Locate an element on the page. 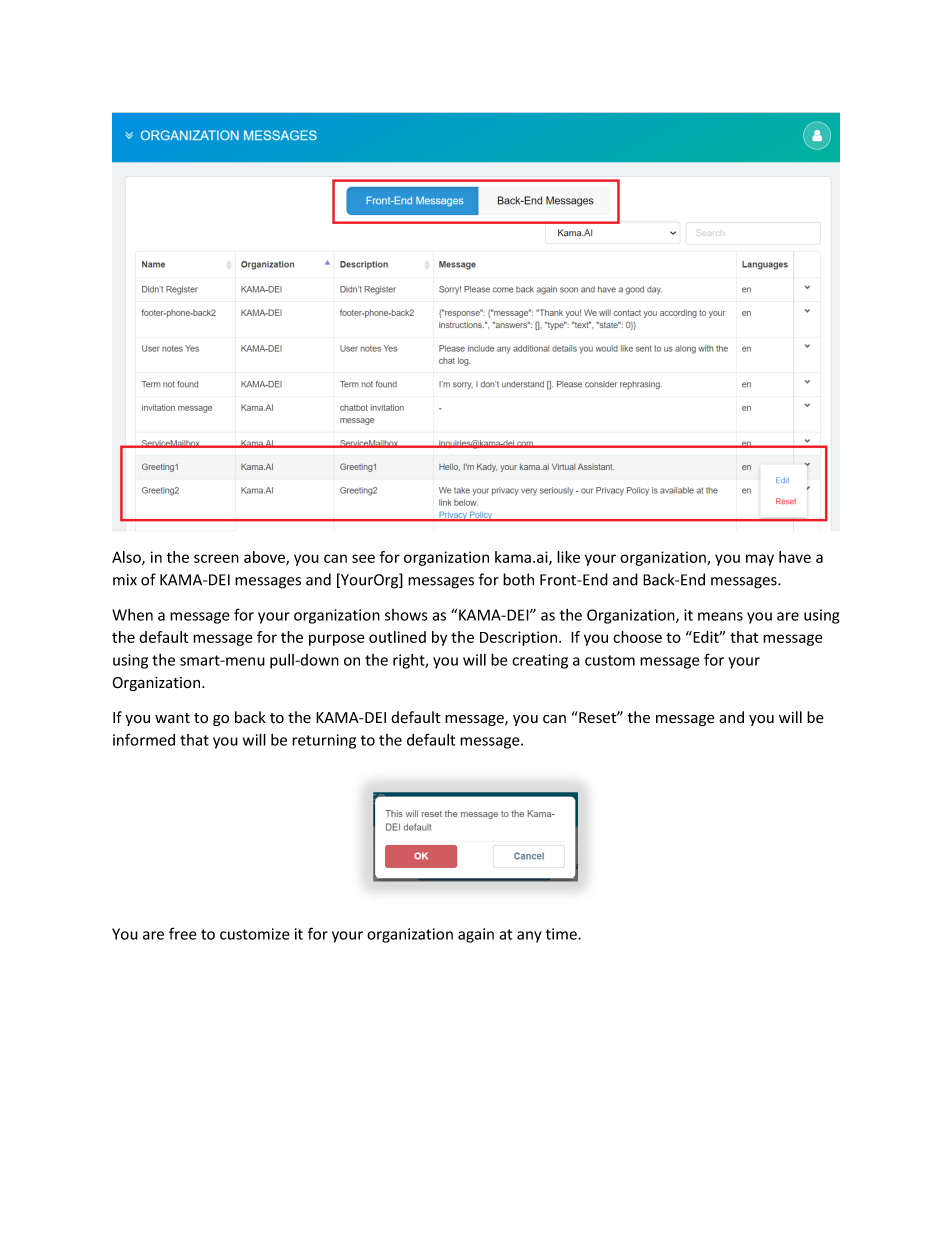  creating is located at coordinates (540, 661).
